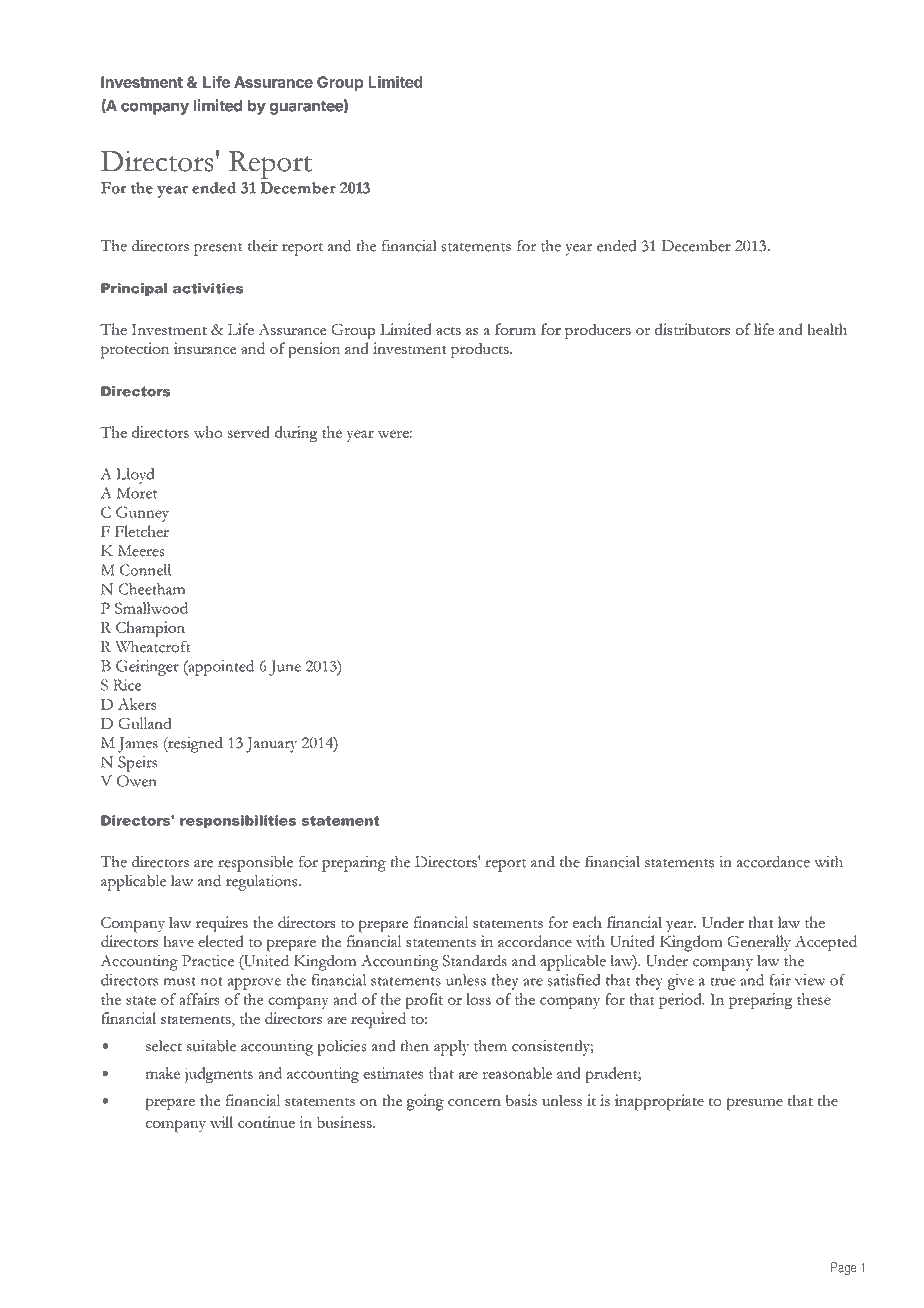 Image resolution: width=924 pixels, height=1308 pixels. Describe the element at coordinates (221, 1122) in the screenshot. I see `will` at that location.
